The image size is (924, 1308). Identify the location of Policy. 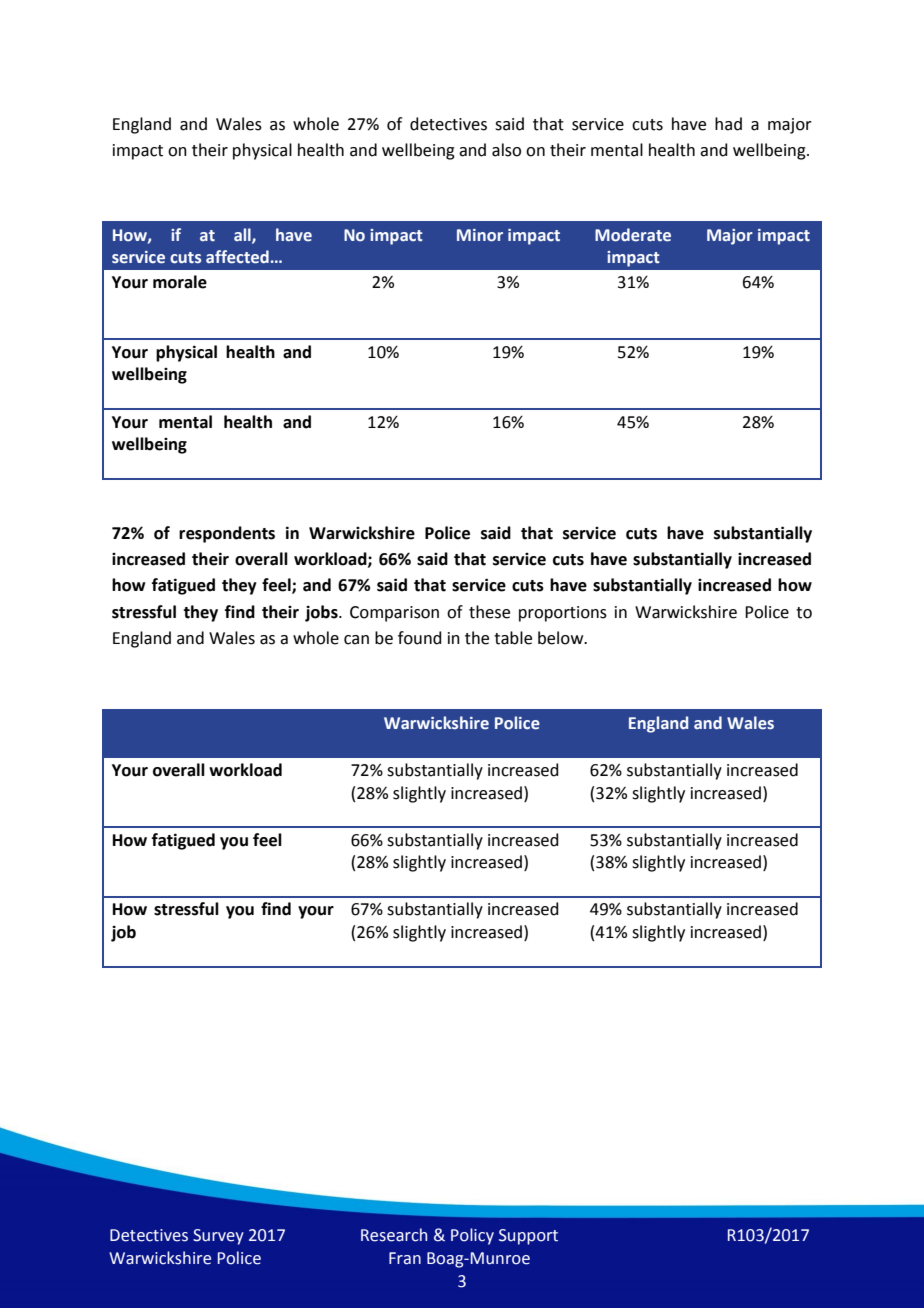
(472, 1236).
